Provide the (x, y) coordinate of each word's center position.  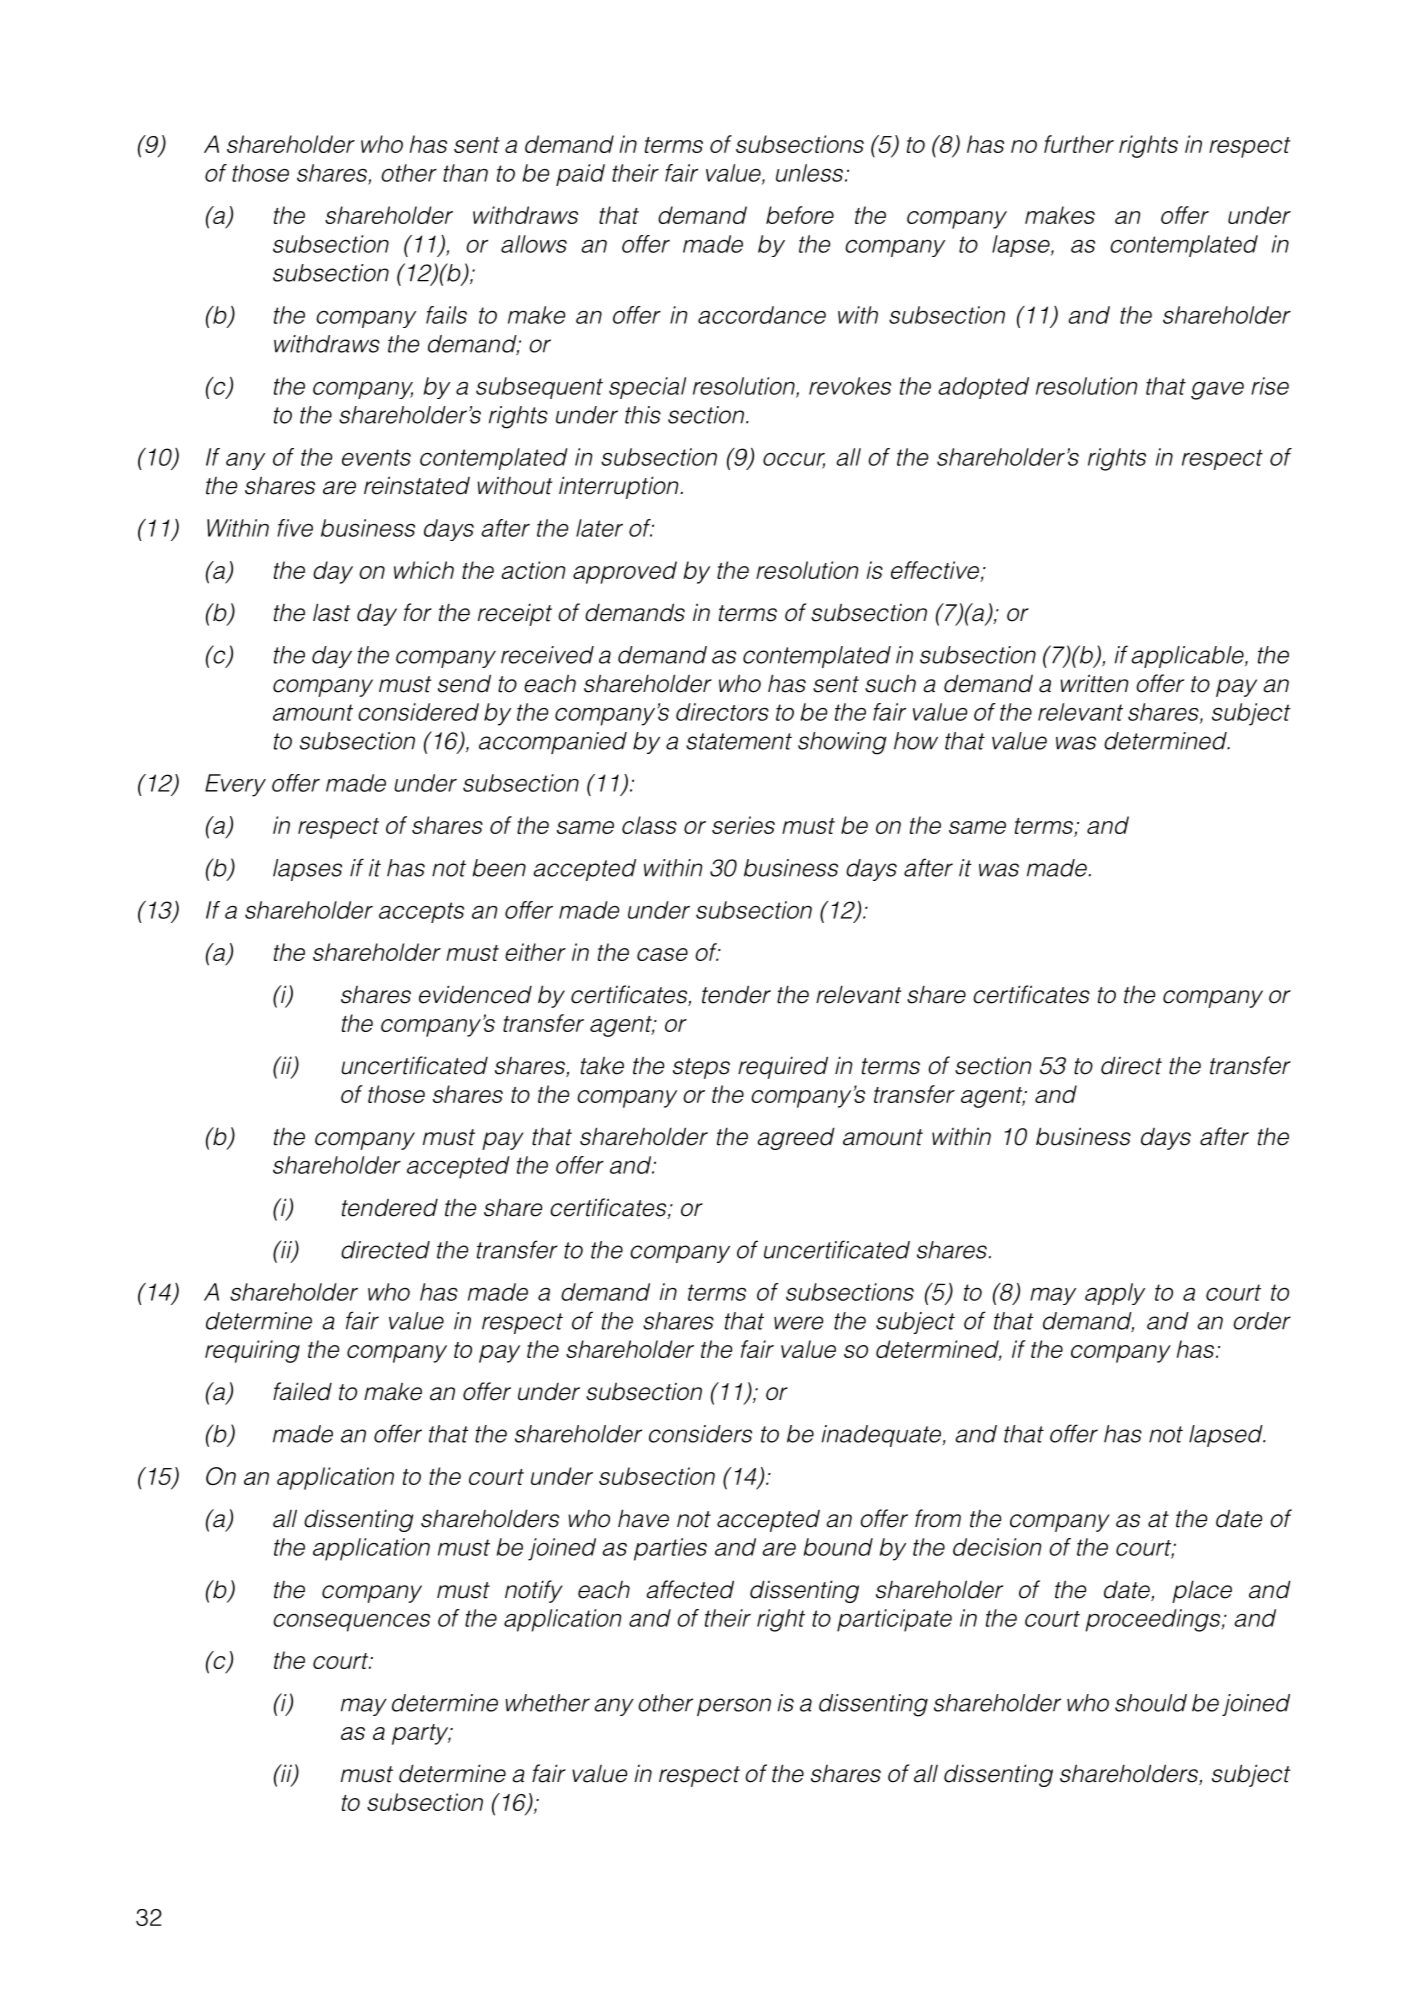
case (662, 954)
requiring (252, 1351)
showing (842, 743)
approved (625, 572)
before (800, 215)
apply (1115, 1294)
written (1095, 683)
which (424, 570)
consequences (351, 1623)
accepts (421, 912)
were (799, 1323)
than (465, 173)
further (1079, 144)
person (734, 1707)
